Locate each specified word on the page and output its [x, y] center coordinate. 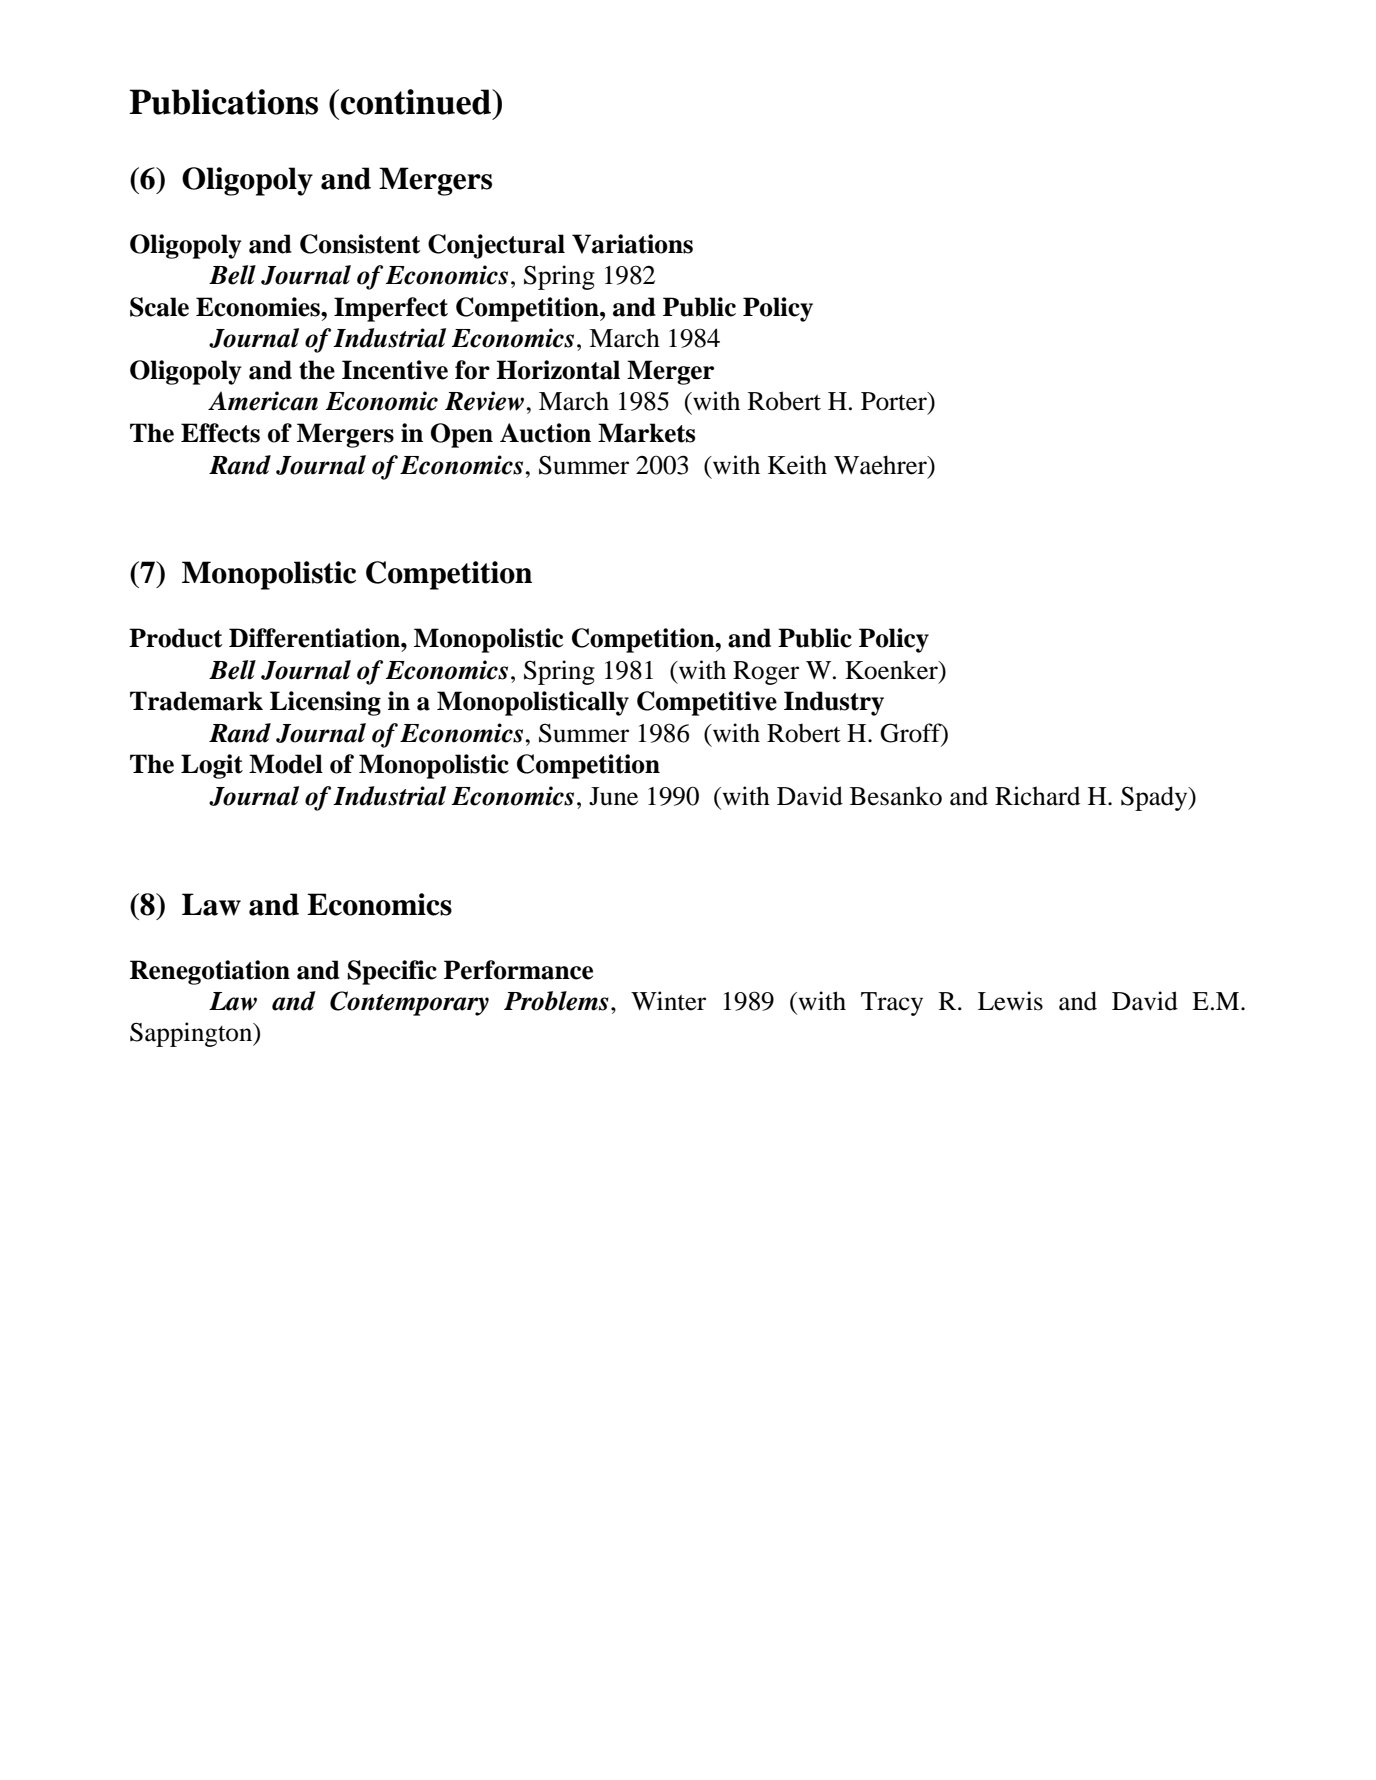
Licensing [325, 703]
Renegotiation [210, 972]
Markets [646, 433]
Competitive [707, 703]
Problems [556, 1001]
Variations [632, 244]
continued [416, 102]
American [263, 401]
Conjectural [496, 246]
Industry [834, 703]
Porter [895, 401]
